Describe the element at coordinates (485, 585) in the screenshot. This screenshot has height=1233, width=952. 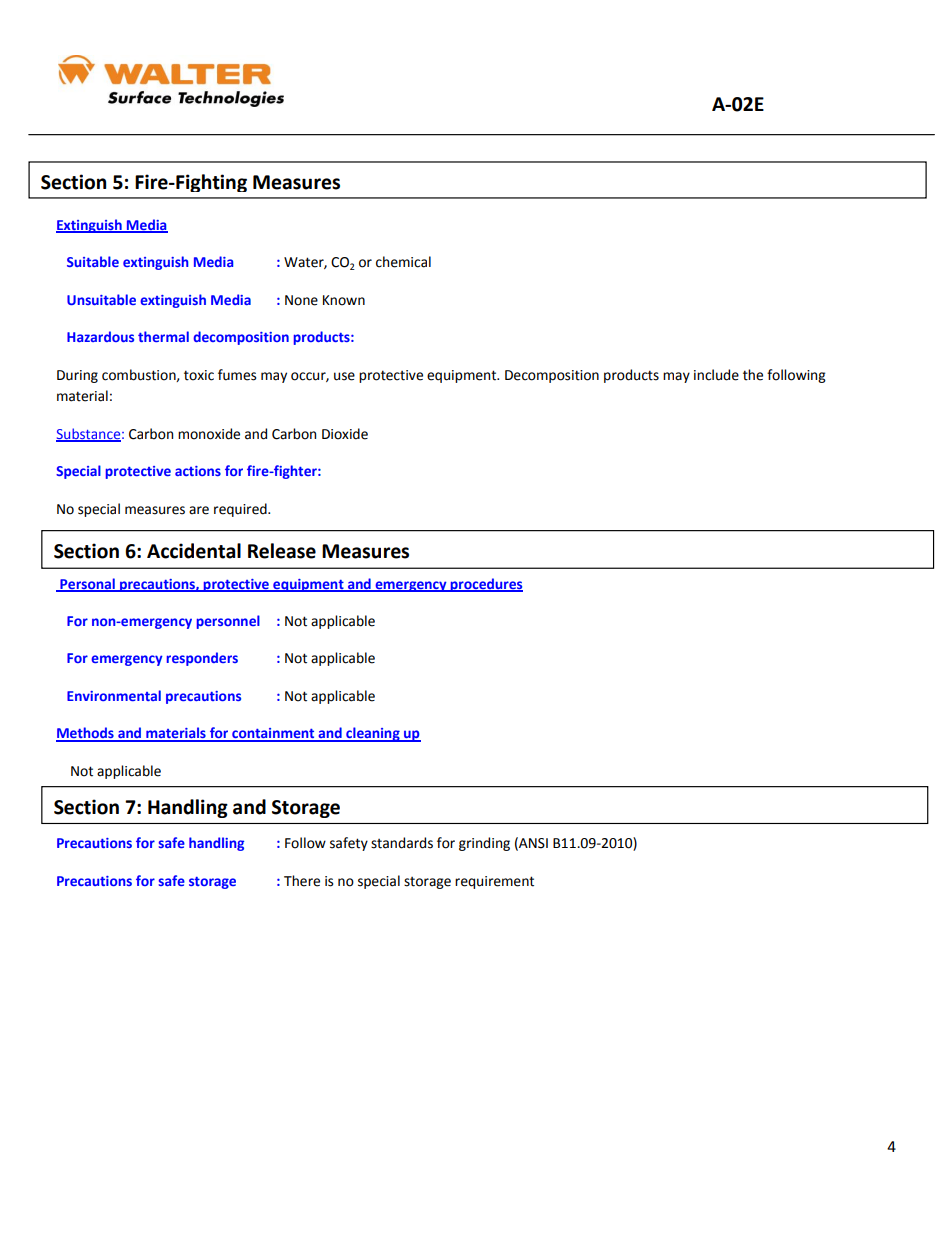
I see `procedures` at that location.
